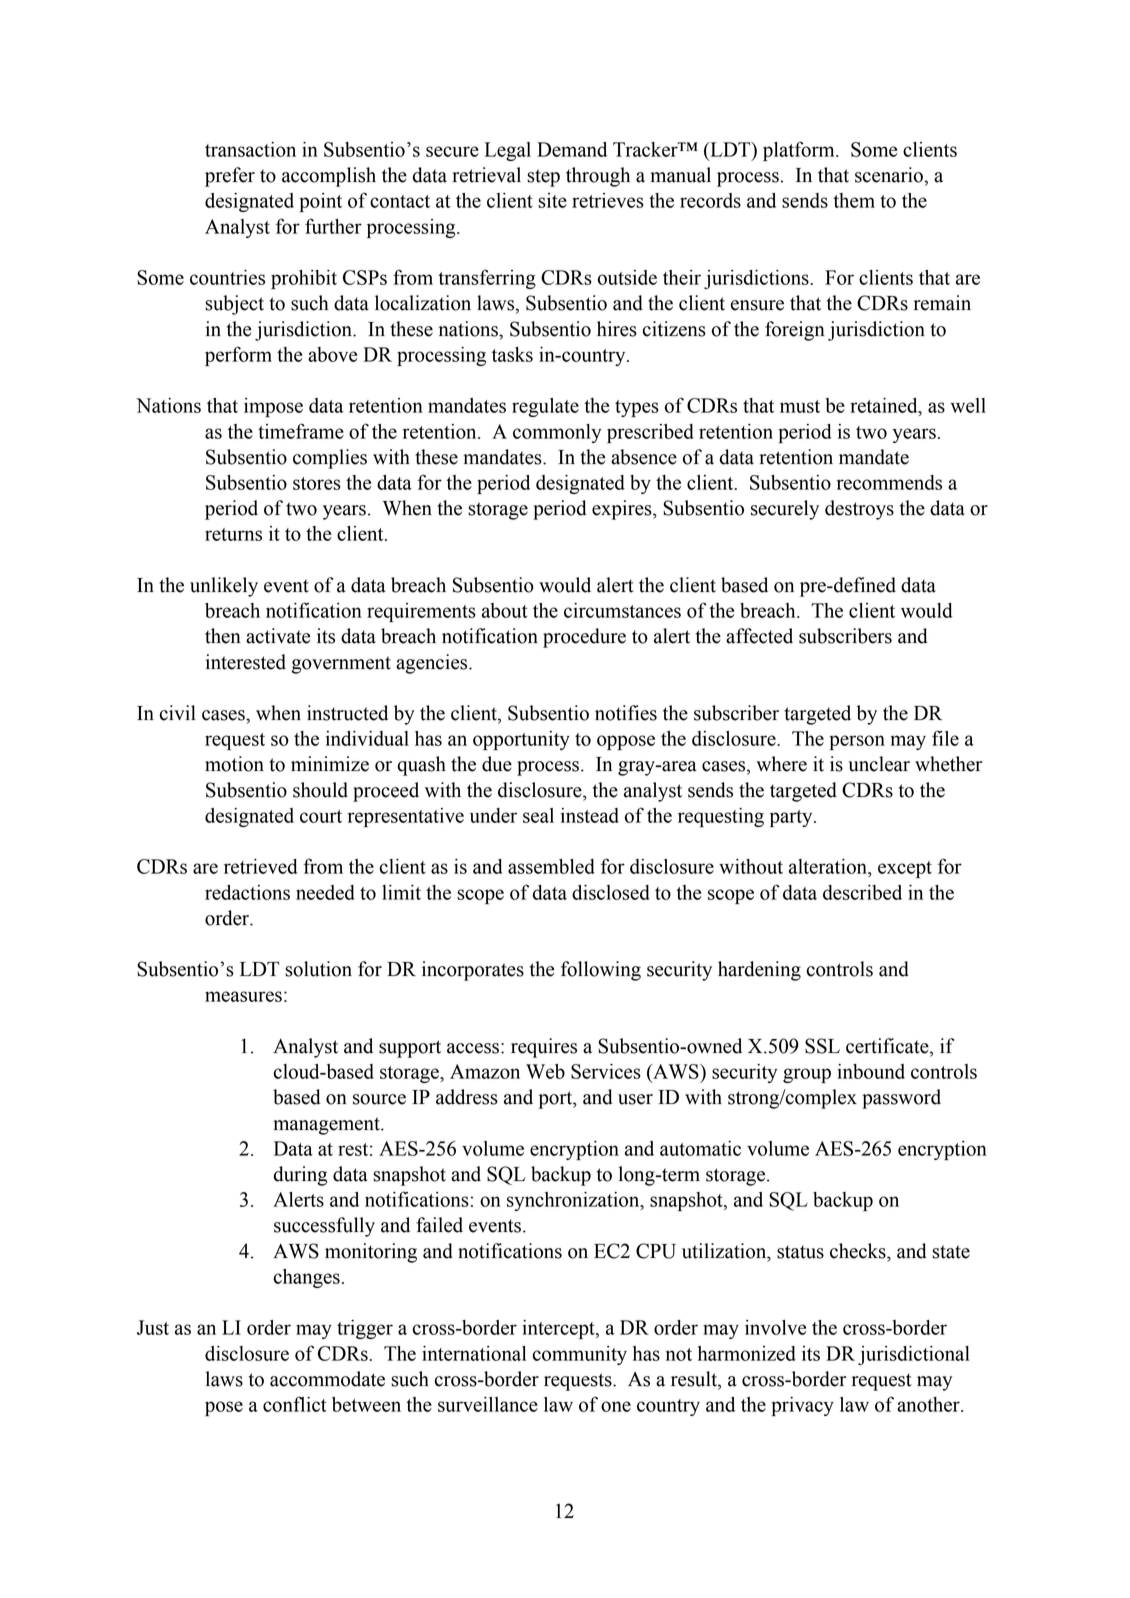  What do you see at coordinates (230, 177) in the screenshot?
I see `prefer` at bounding box center [230, 177].
